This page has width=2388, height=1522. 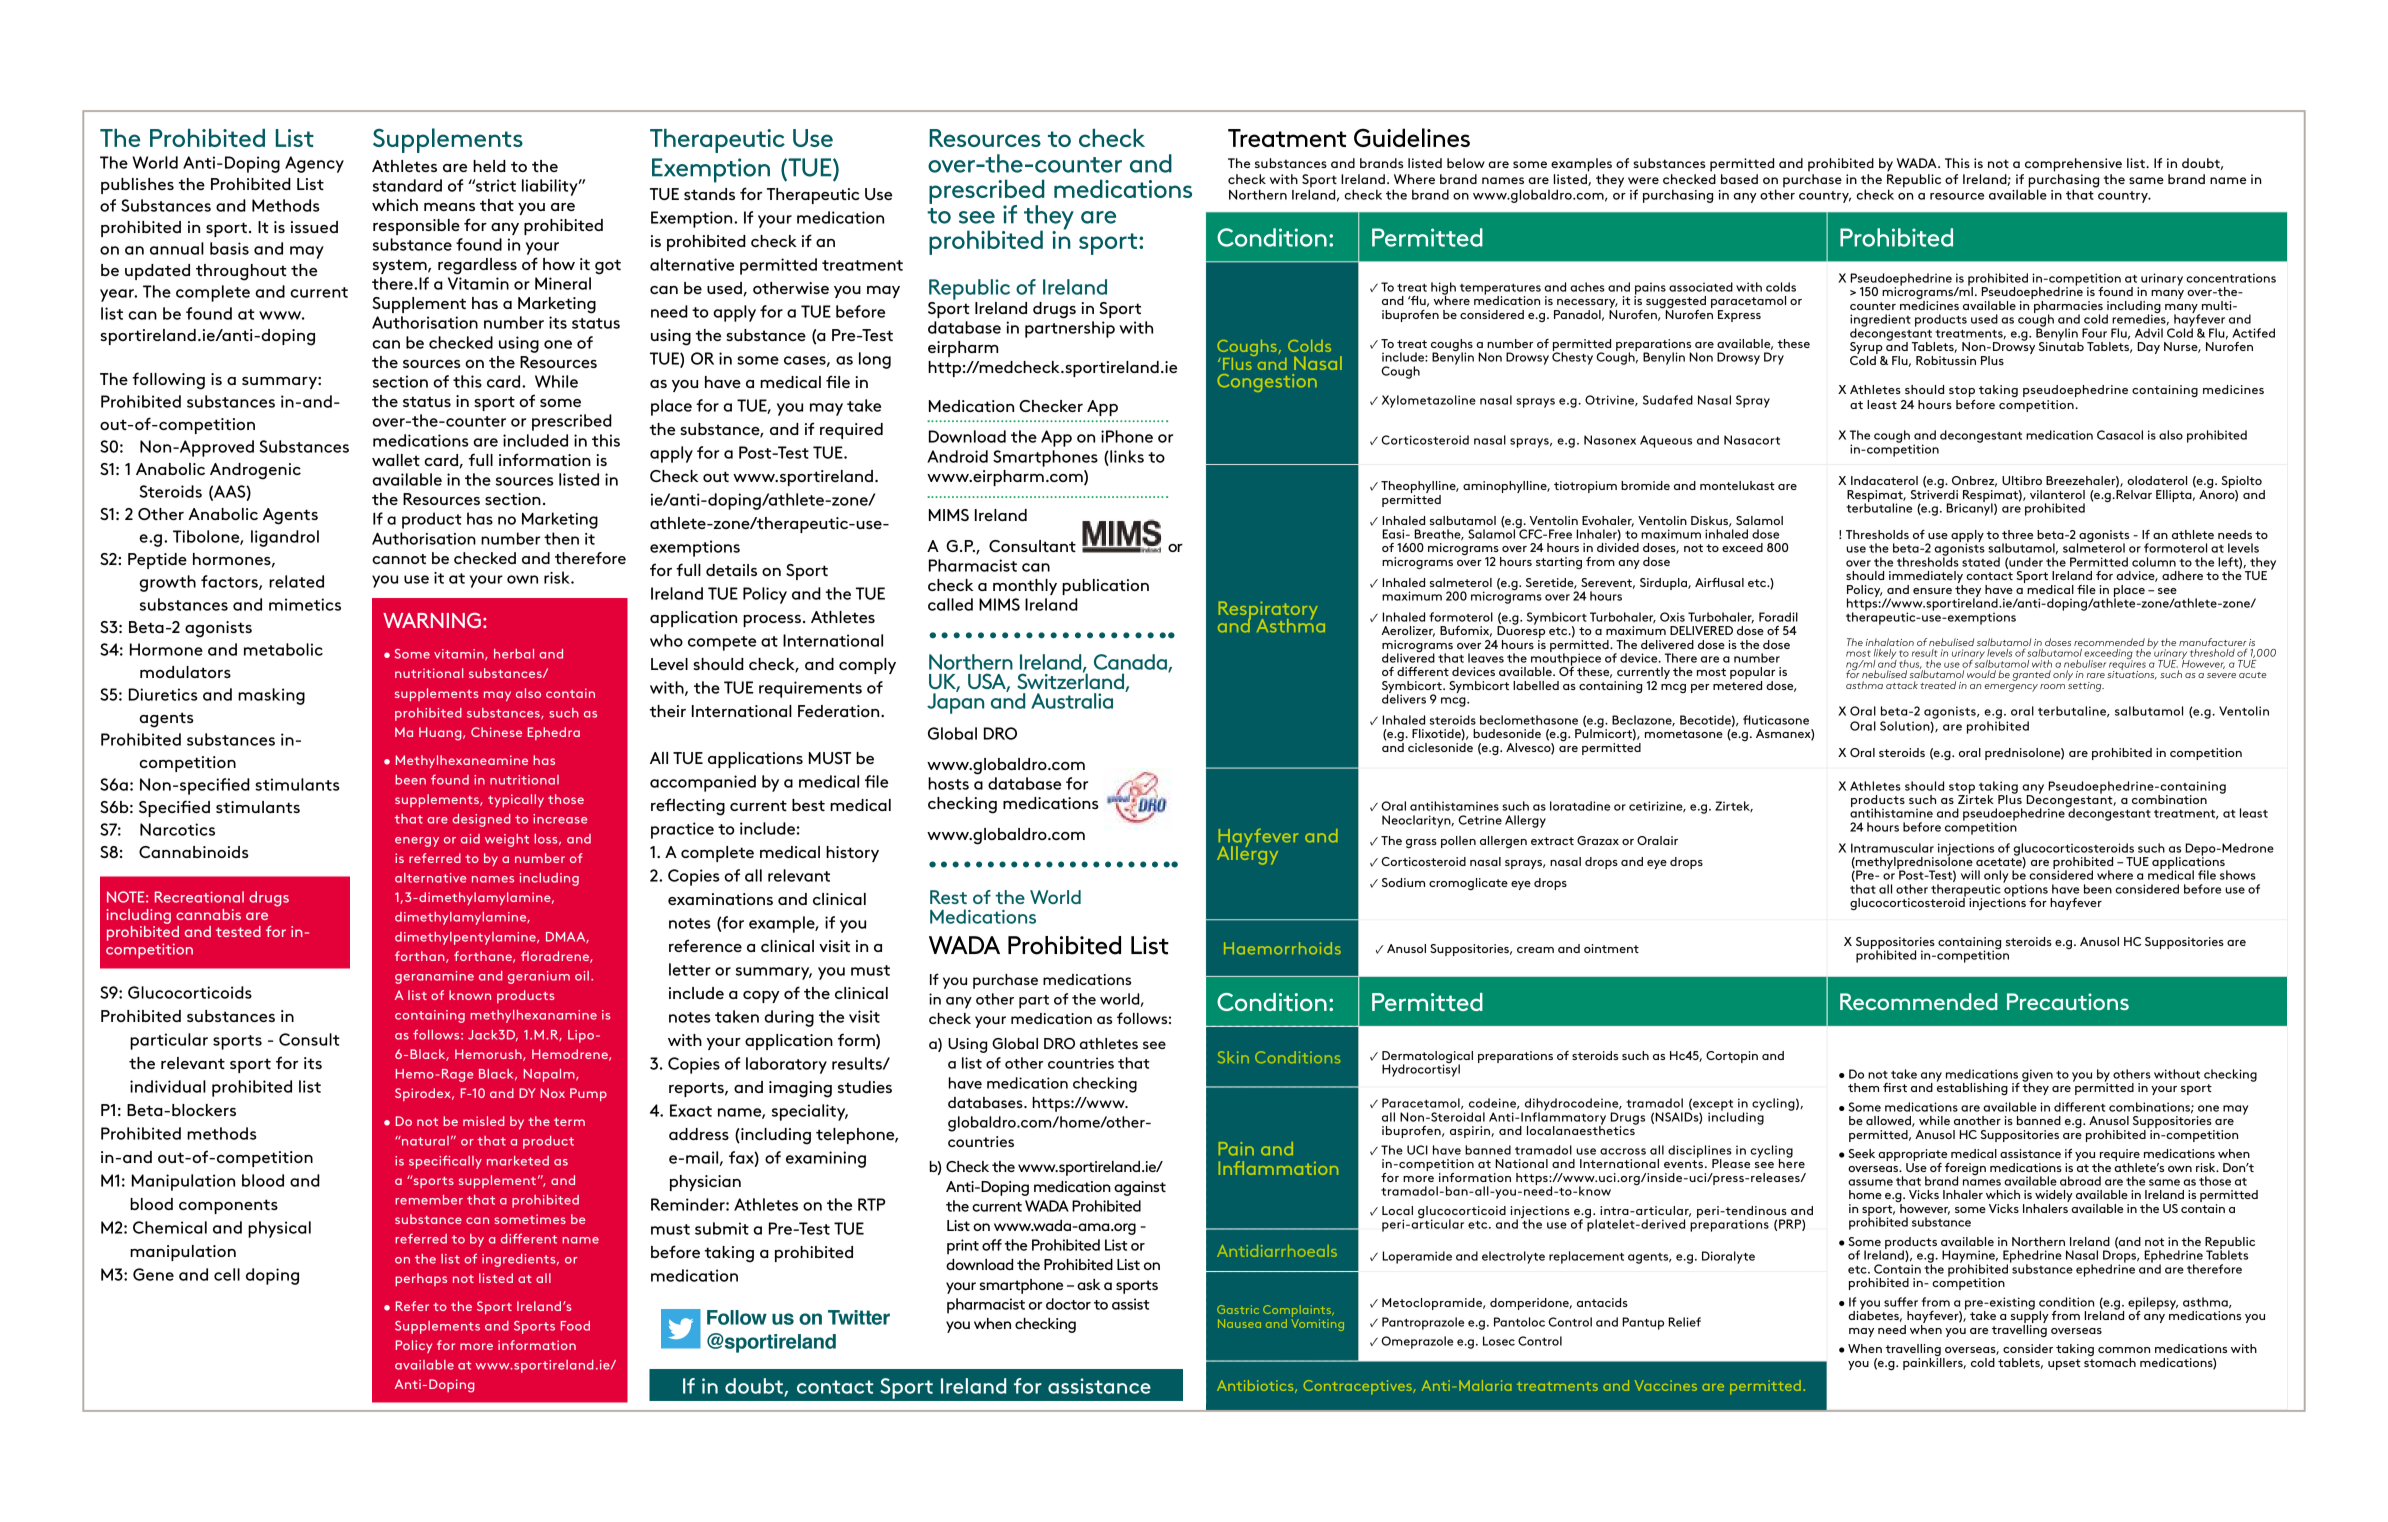 I want to click on room, so click(x=2052, y=686).
